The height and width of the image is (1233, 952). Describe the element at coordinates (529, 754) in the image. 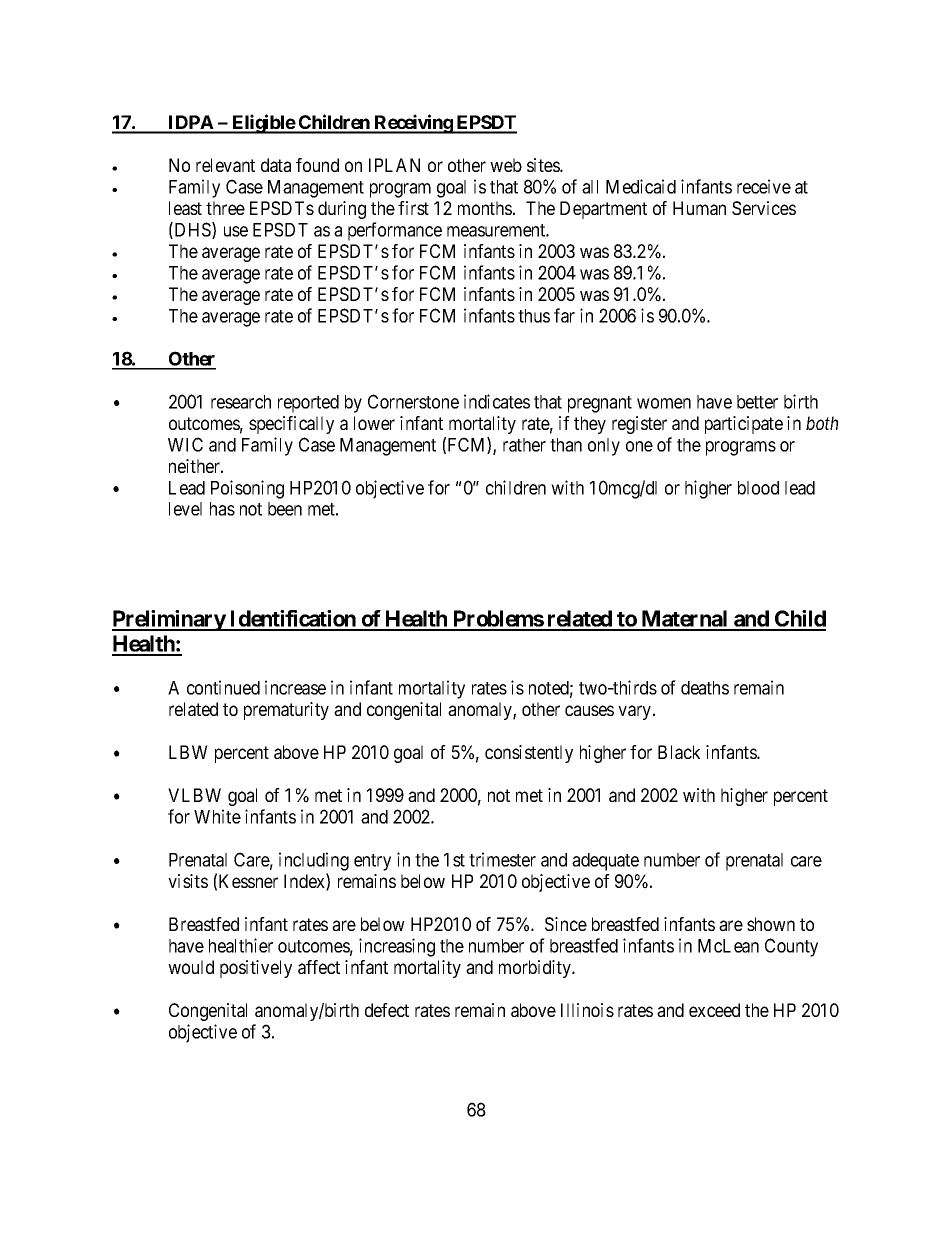

I see `consistently` at that location.
